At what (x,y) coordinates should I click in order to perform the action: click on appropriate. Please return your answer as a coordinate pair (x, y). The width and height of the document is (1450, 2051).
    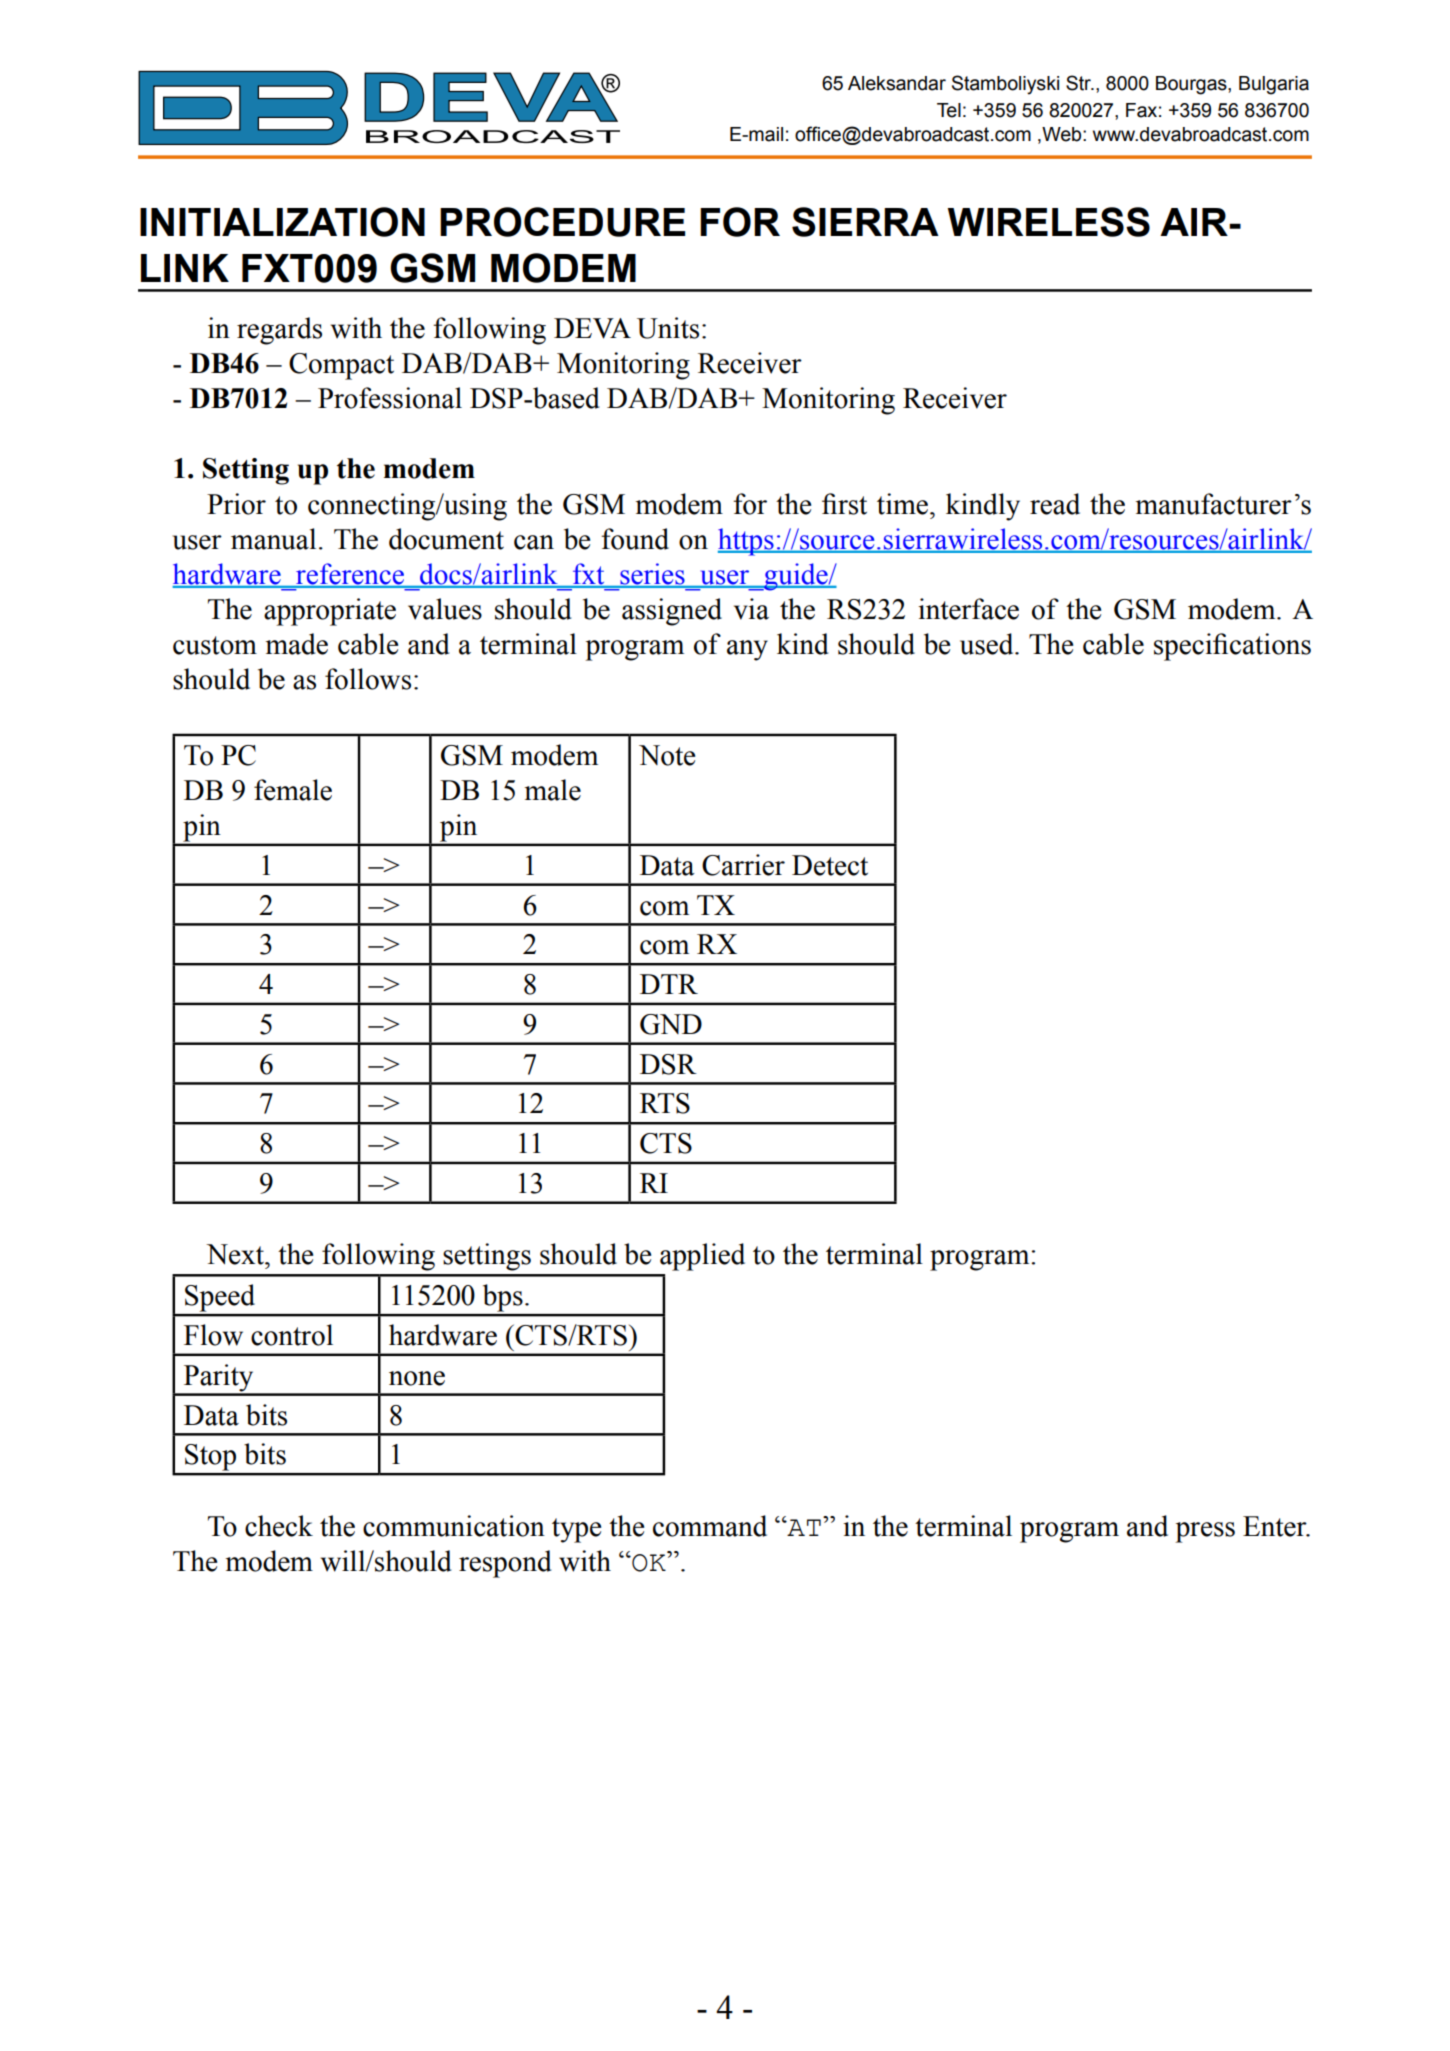
    Looking at the image, I should click on (330, 612).
